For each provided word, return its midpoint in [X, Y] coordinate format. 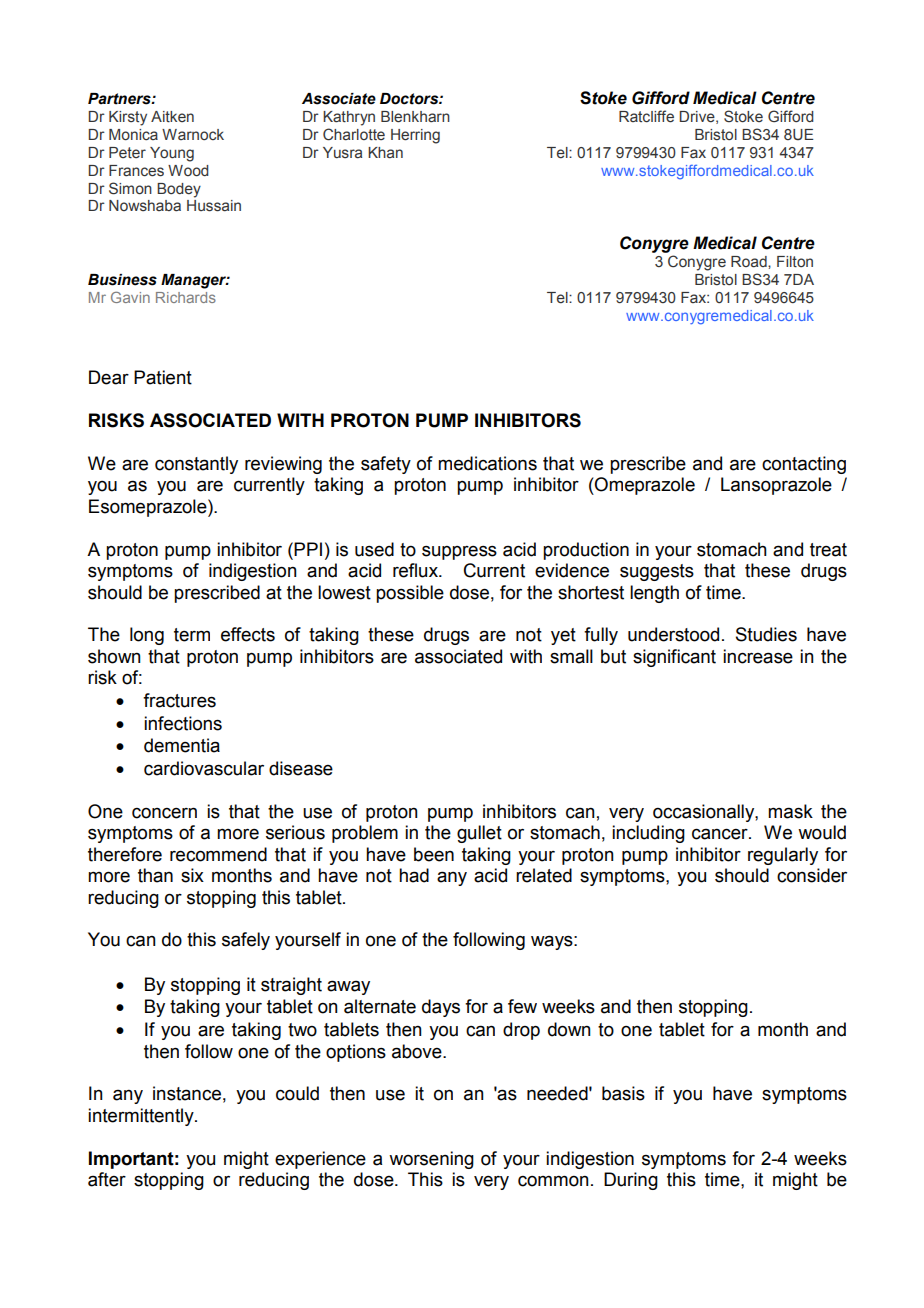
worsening [431, 1160]
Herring [415, 136]
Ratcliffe [646, 116]
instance [187, 1093]
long [147, 636]
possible [410, 594]
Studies [766, 634]
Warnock [193, 134]
